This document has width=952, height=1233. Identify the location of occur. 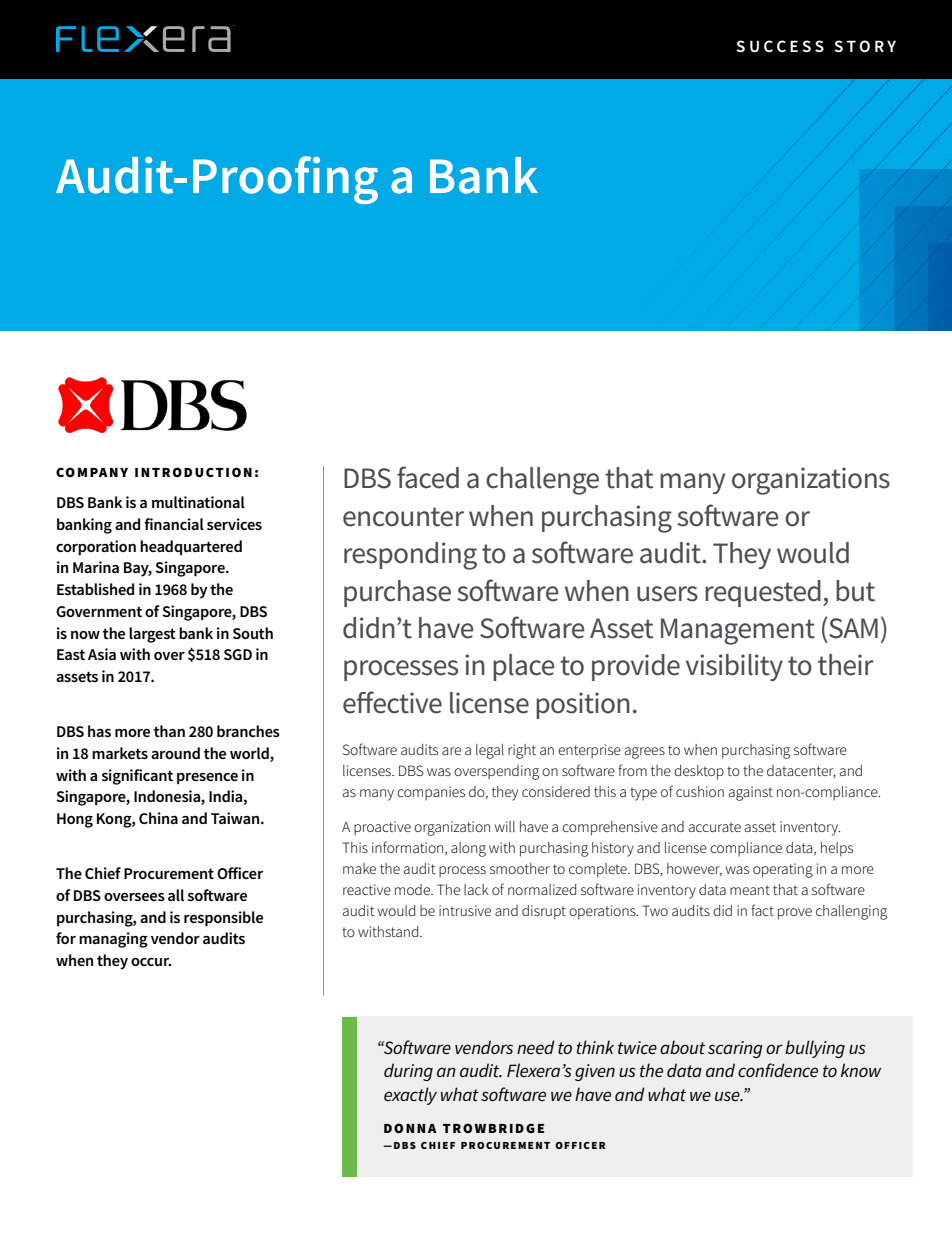
(151, 961).
